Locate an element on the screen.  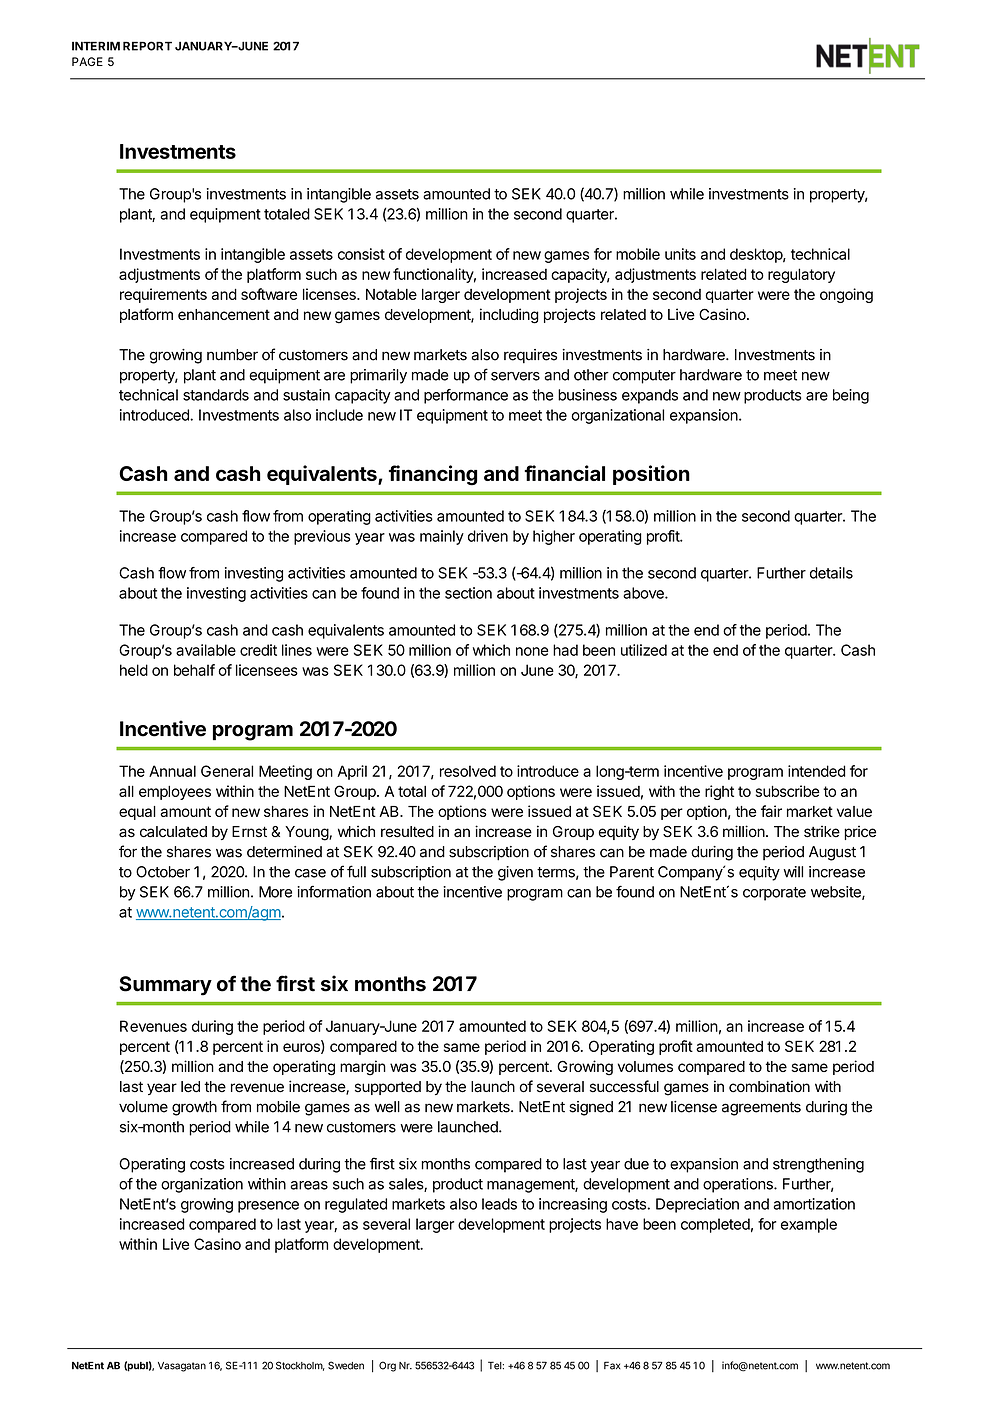
standards is located at coordinates (216, 395).
